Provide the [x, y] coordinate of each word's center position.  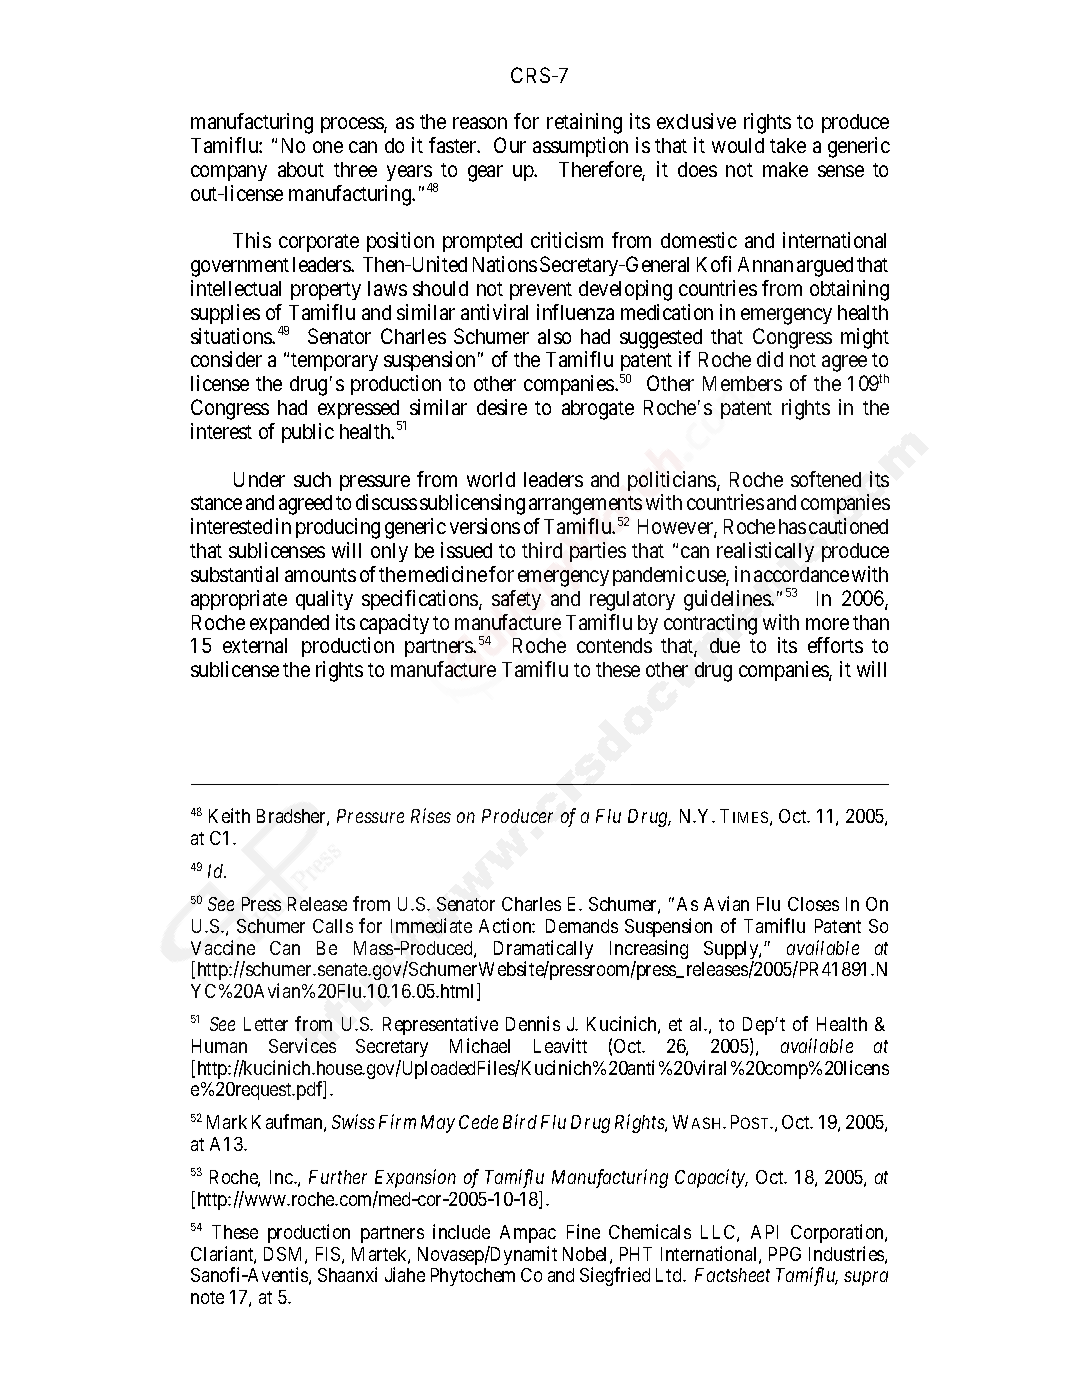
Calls [333, 926]
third [542, 550]
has [792, 526]
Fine [583, 1231]
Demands [582, 926]
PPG [785, 1254]
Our [510, 145]
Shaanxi [347, 1274]
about [301, 169]
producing [338, 528]
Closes [813, 904]
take [788, 145]
